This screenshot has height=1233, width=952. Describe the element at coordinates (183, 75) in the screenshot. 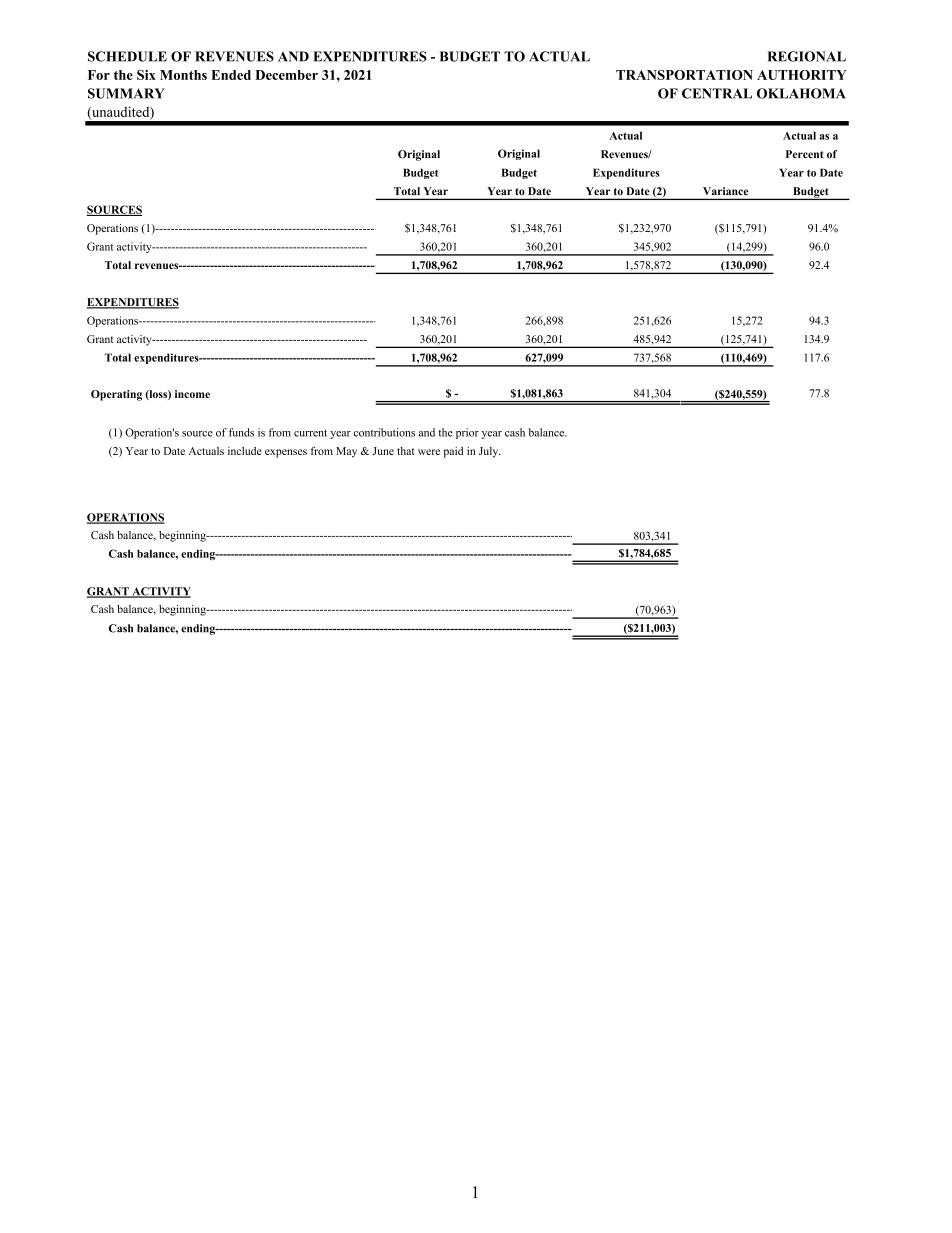

I see `Months` at that location.
